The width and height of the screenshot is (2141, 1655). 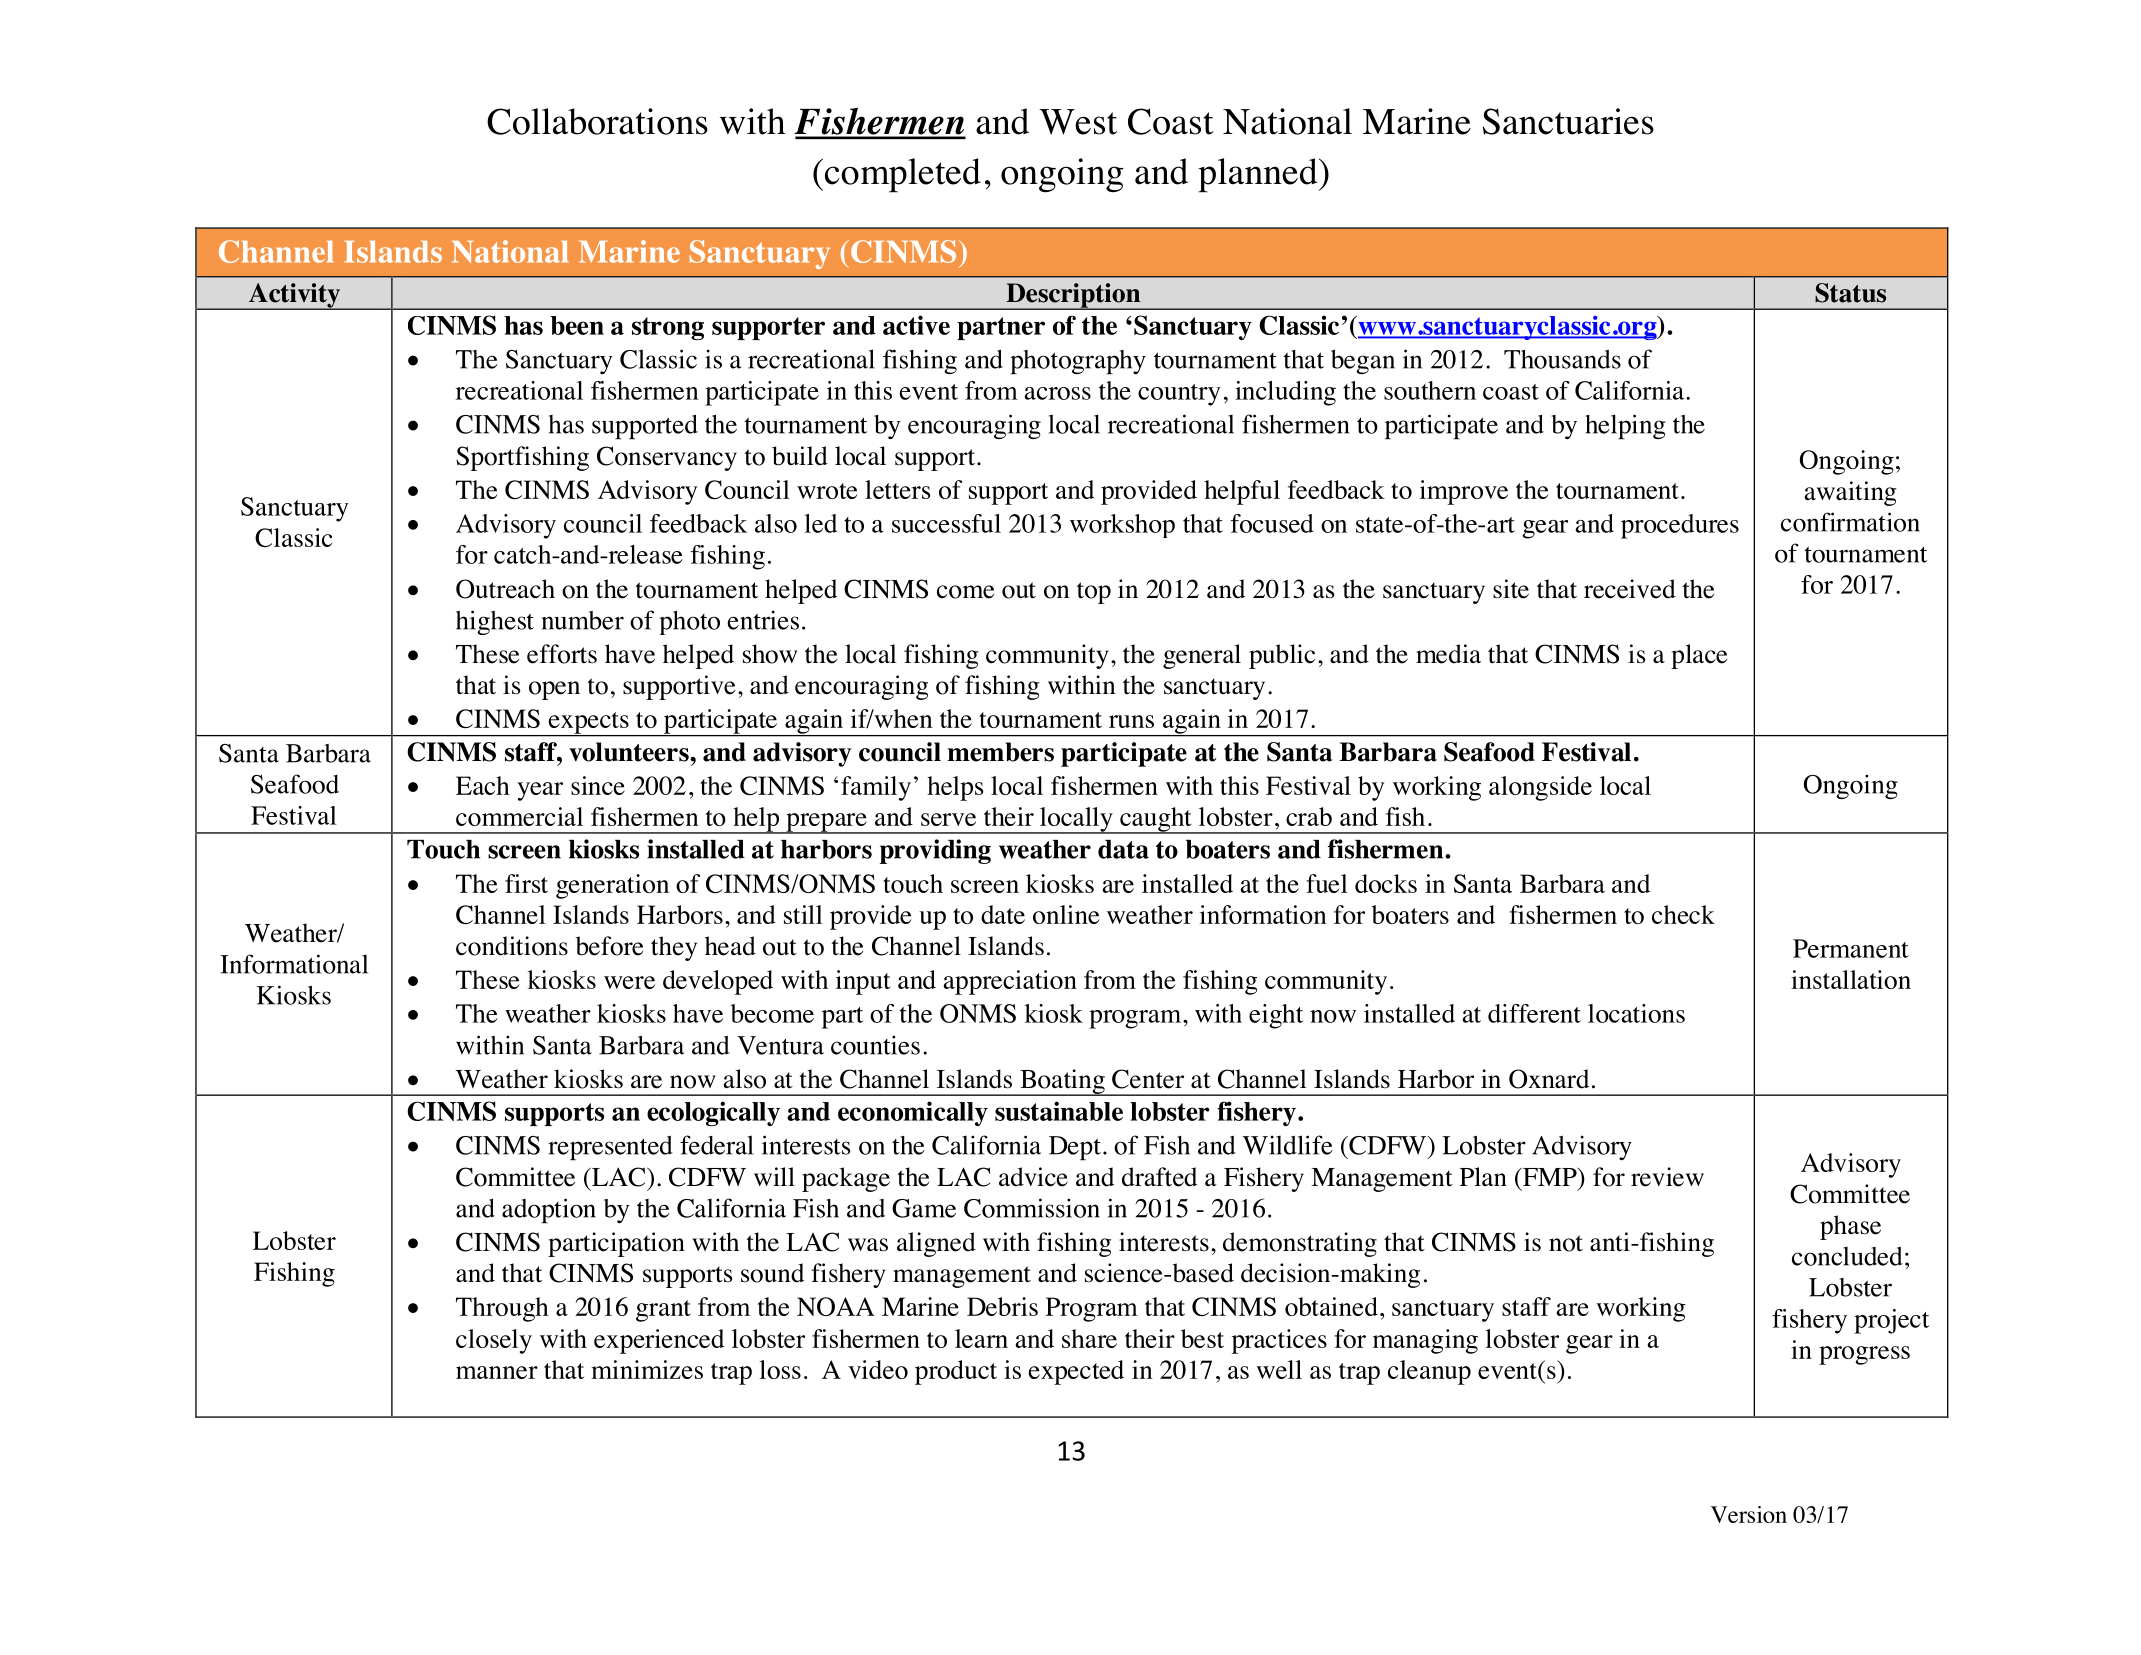 What do you see at coordinates (519, 816) in the screenshot?
I see `commercial` at bounding box center [519, 816].
